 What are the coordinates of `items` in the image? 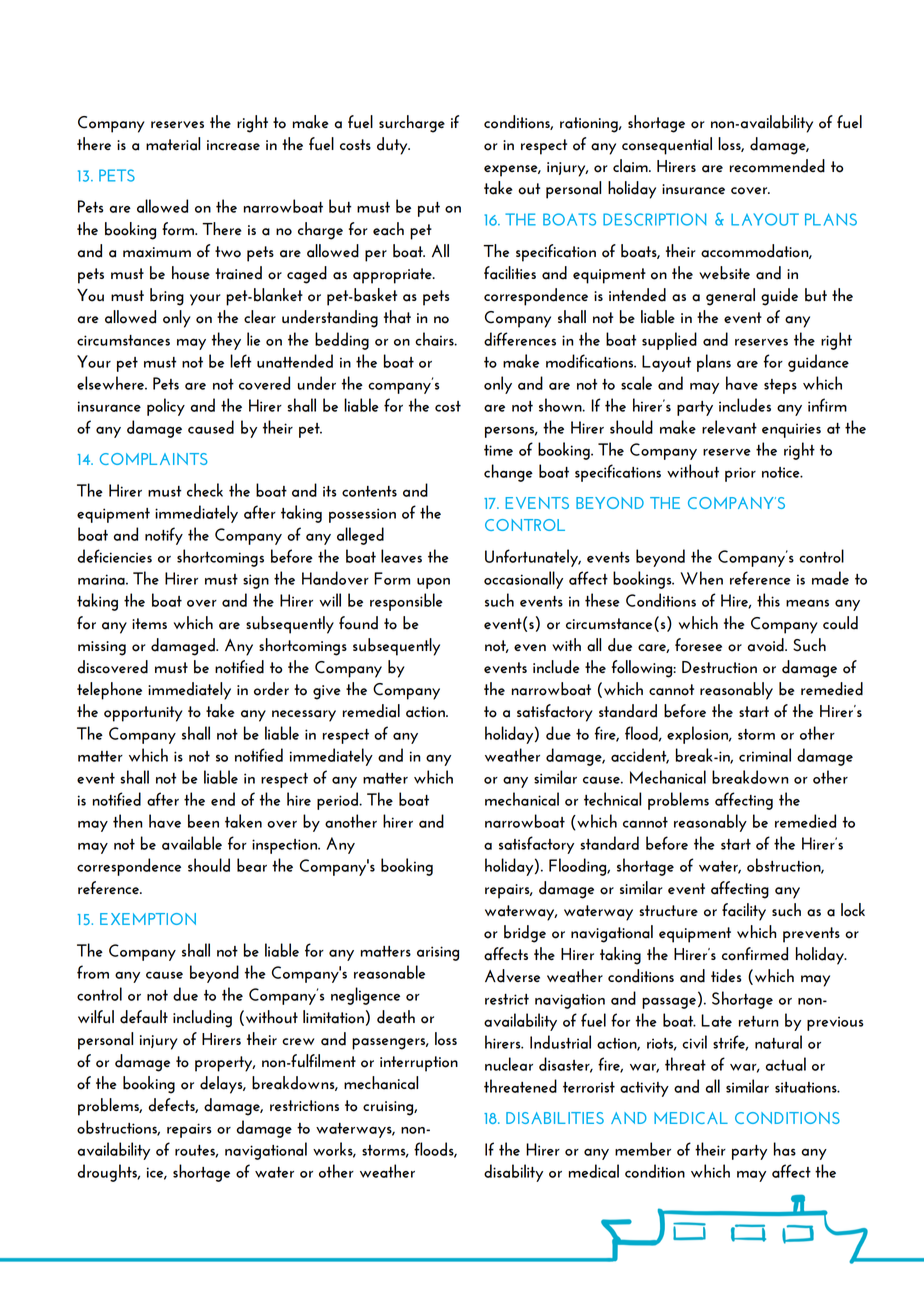 It's located at (149, 623).
